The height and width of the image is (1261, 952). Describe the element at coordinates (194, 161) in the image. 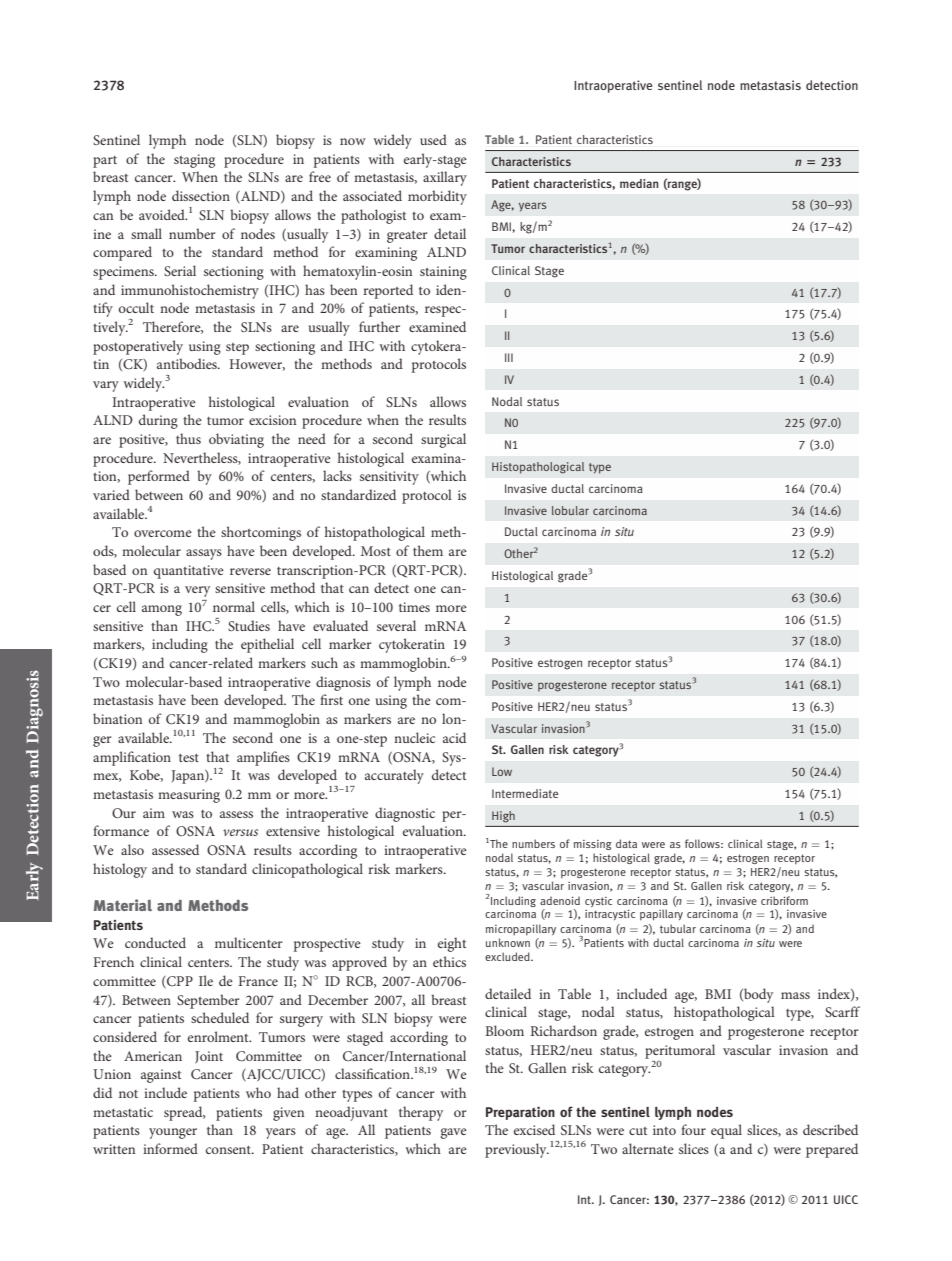

I see `staging` at that location.
